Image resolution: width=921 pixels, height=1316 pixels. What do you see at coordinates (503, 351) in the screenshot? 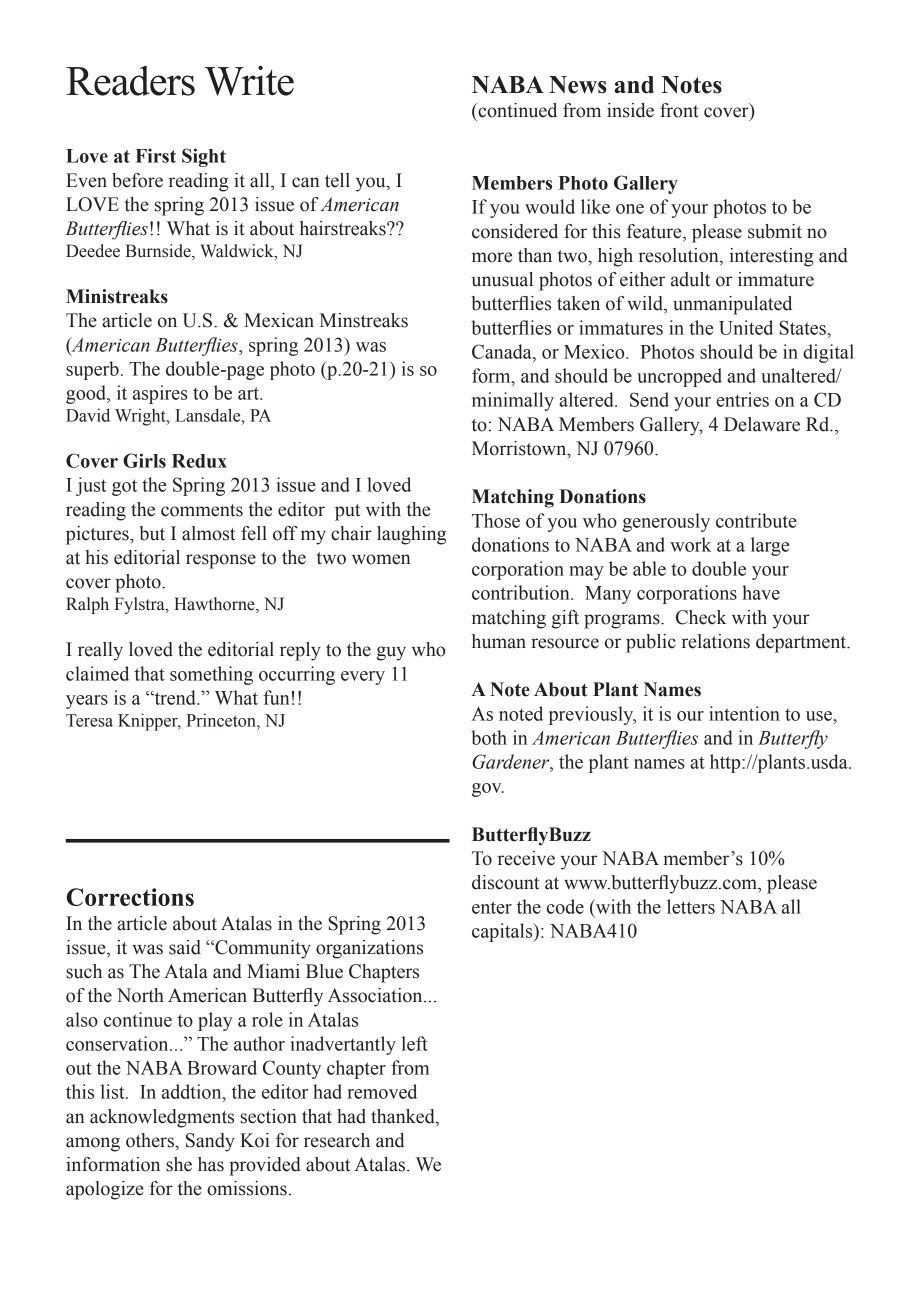
I see `Canada` at bounding box center [503, 351].
